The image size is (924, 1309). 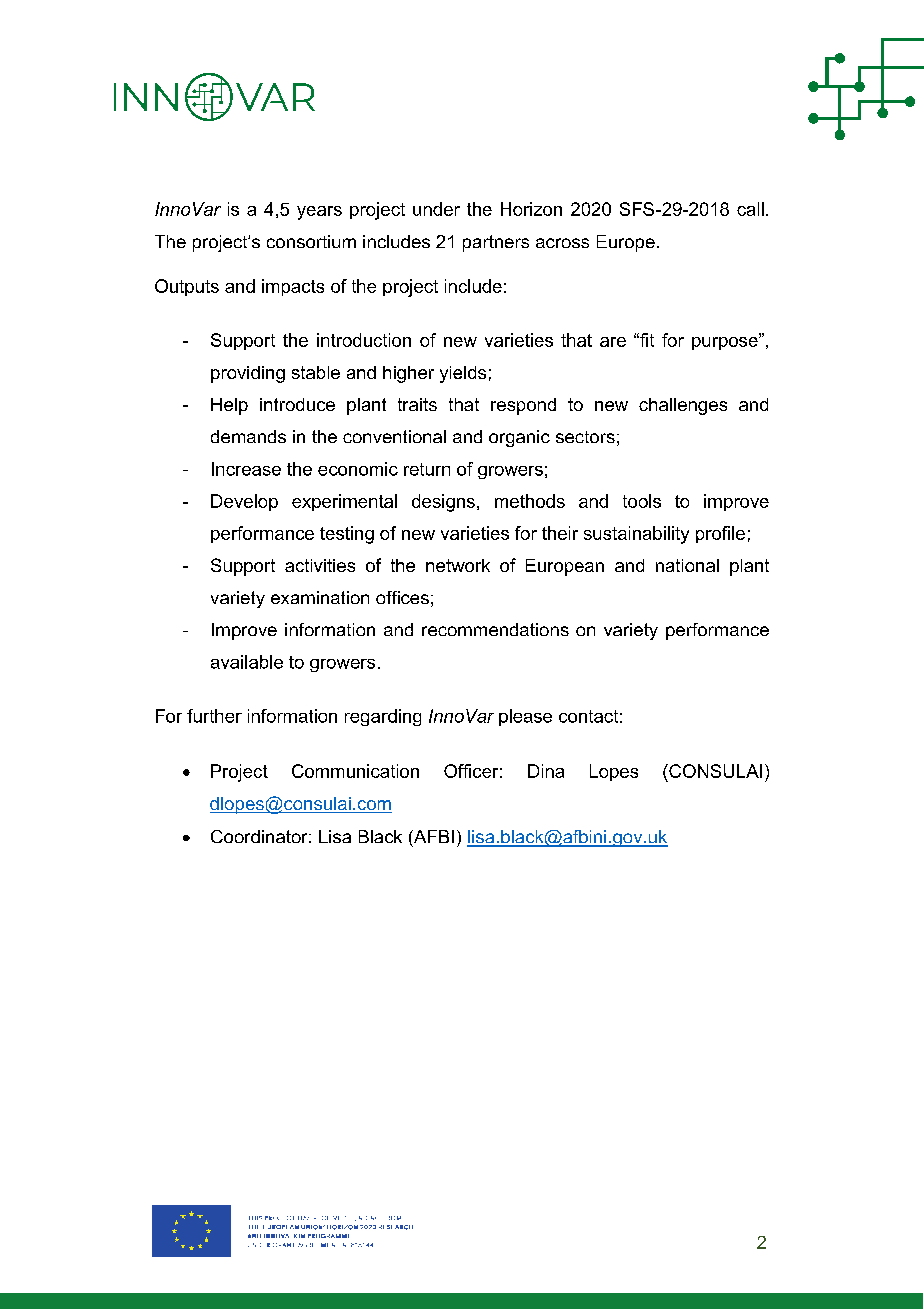 I want to click on network, so click(x=458, y=565).
